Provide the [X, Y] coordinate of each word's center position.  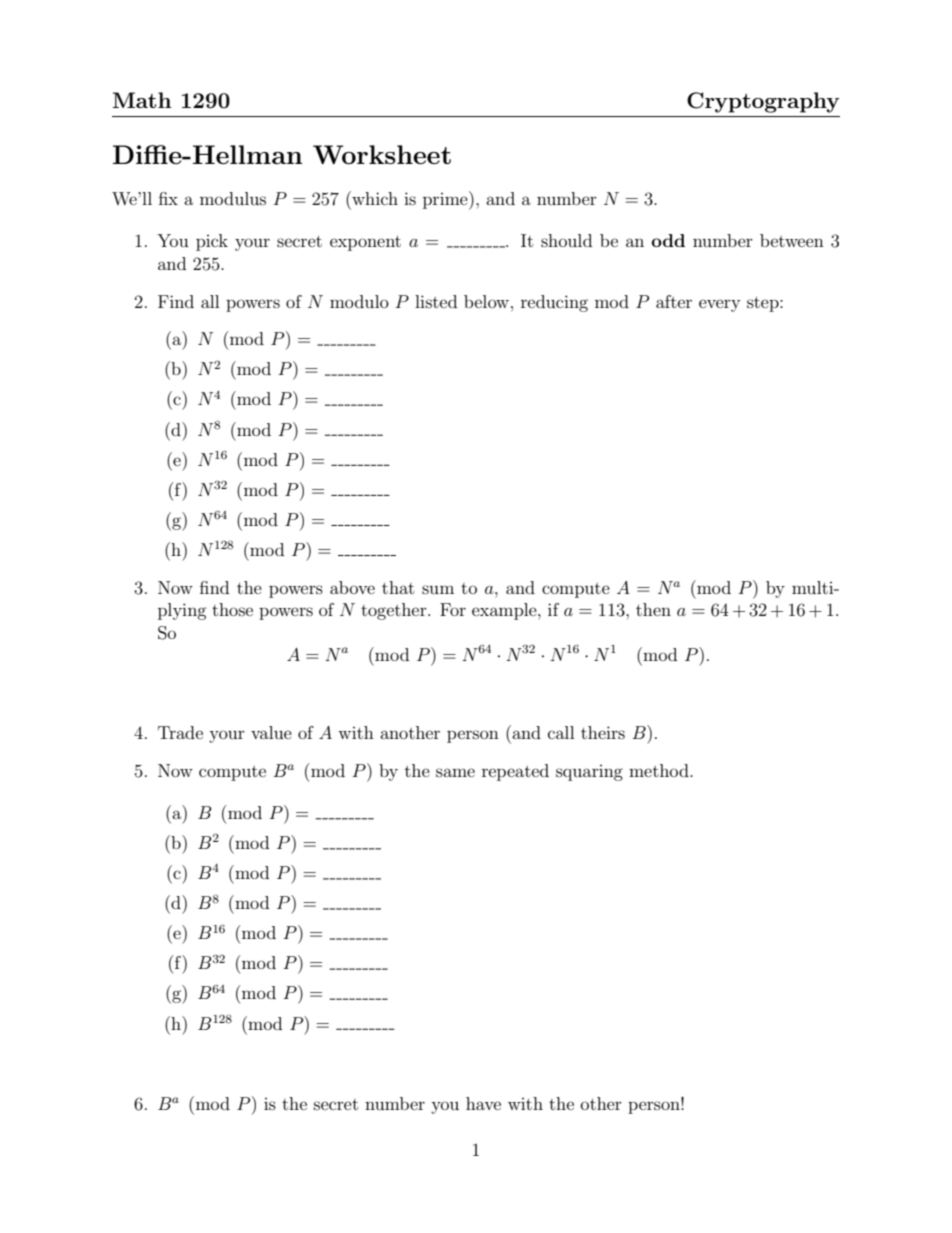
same [455, 772]
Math [142, 100]
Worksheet [382, 154]
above [352, 587]
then [653, 609]
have [483, 1103]
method [660, 770]
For [453, 609]
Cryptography [763, 102]
